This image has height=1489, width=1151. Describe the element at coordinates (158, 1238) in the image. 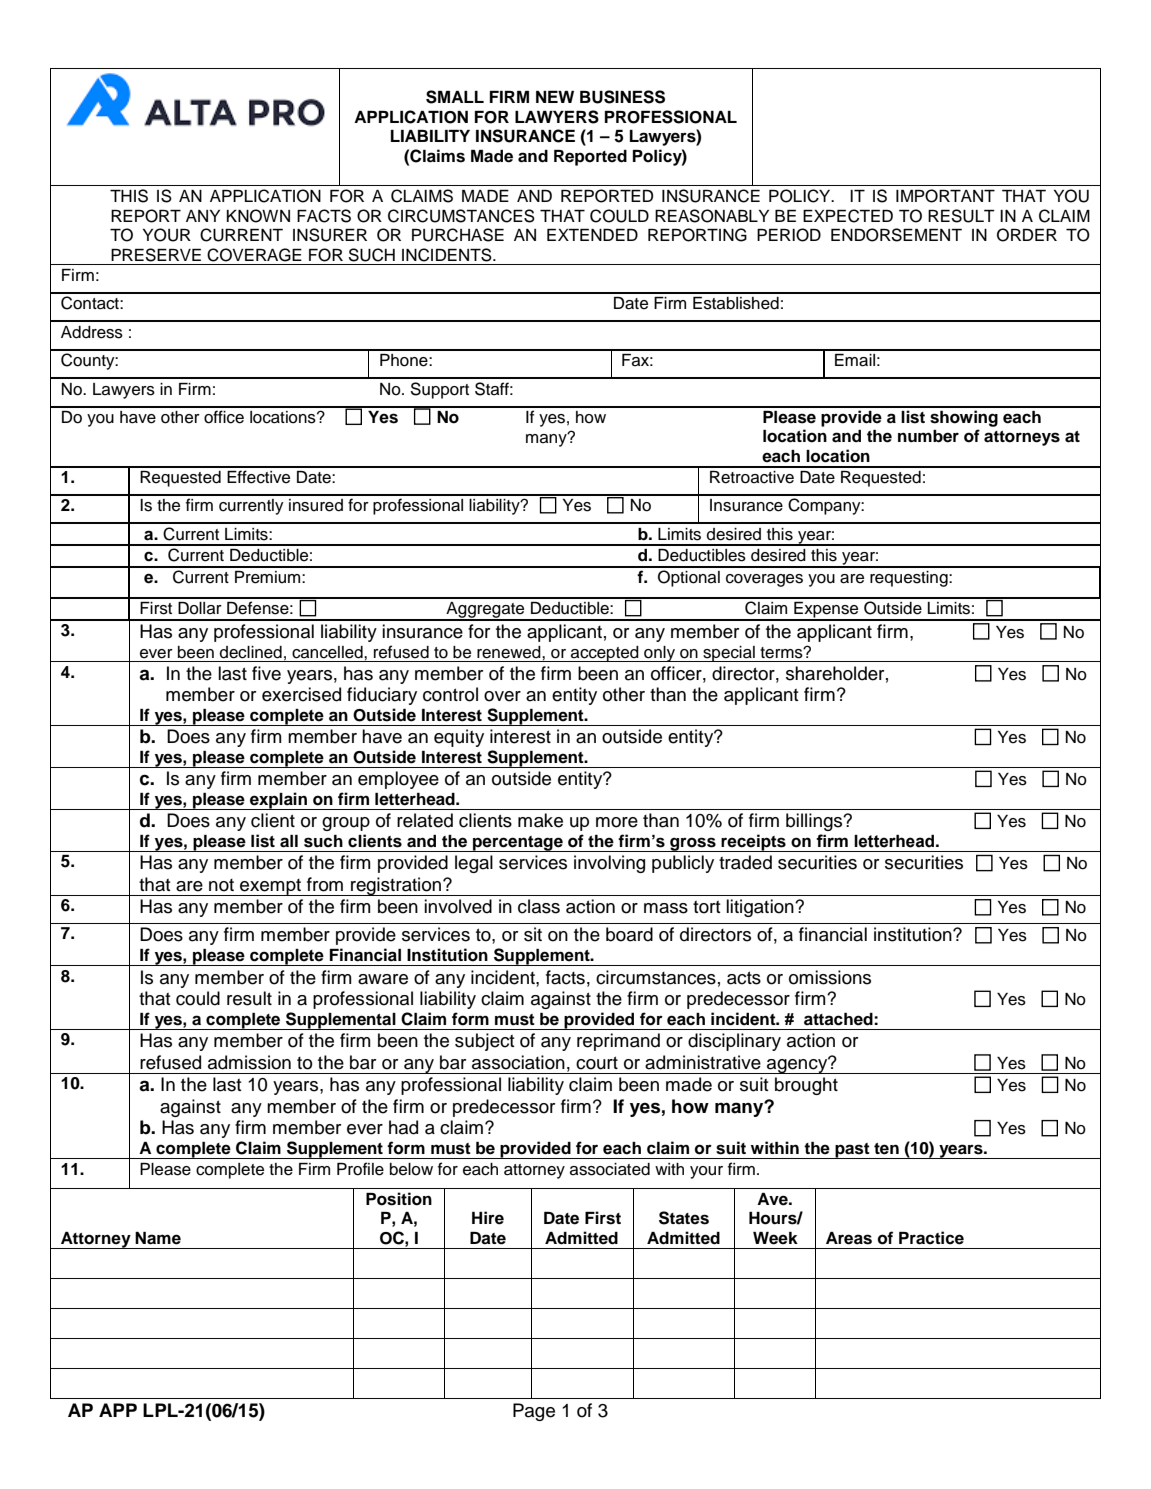

I see `Name` at that location.
